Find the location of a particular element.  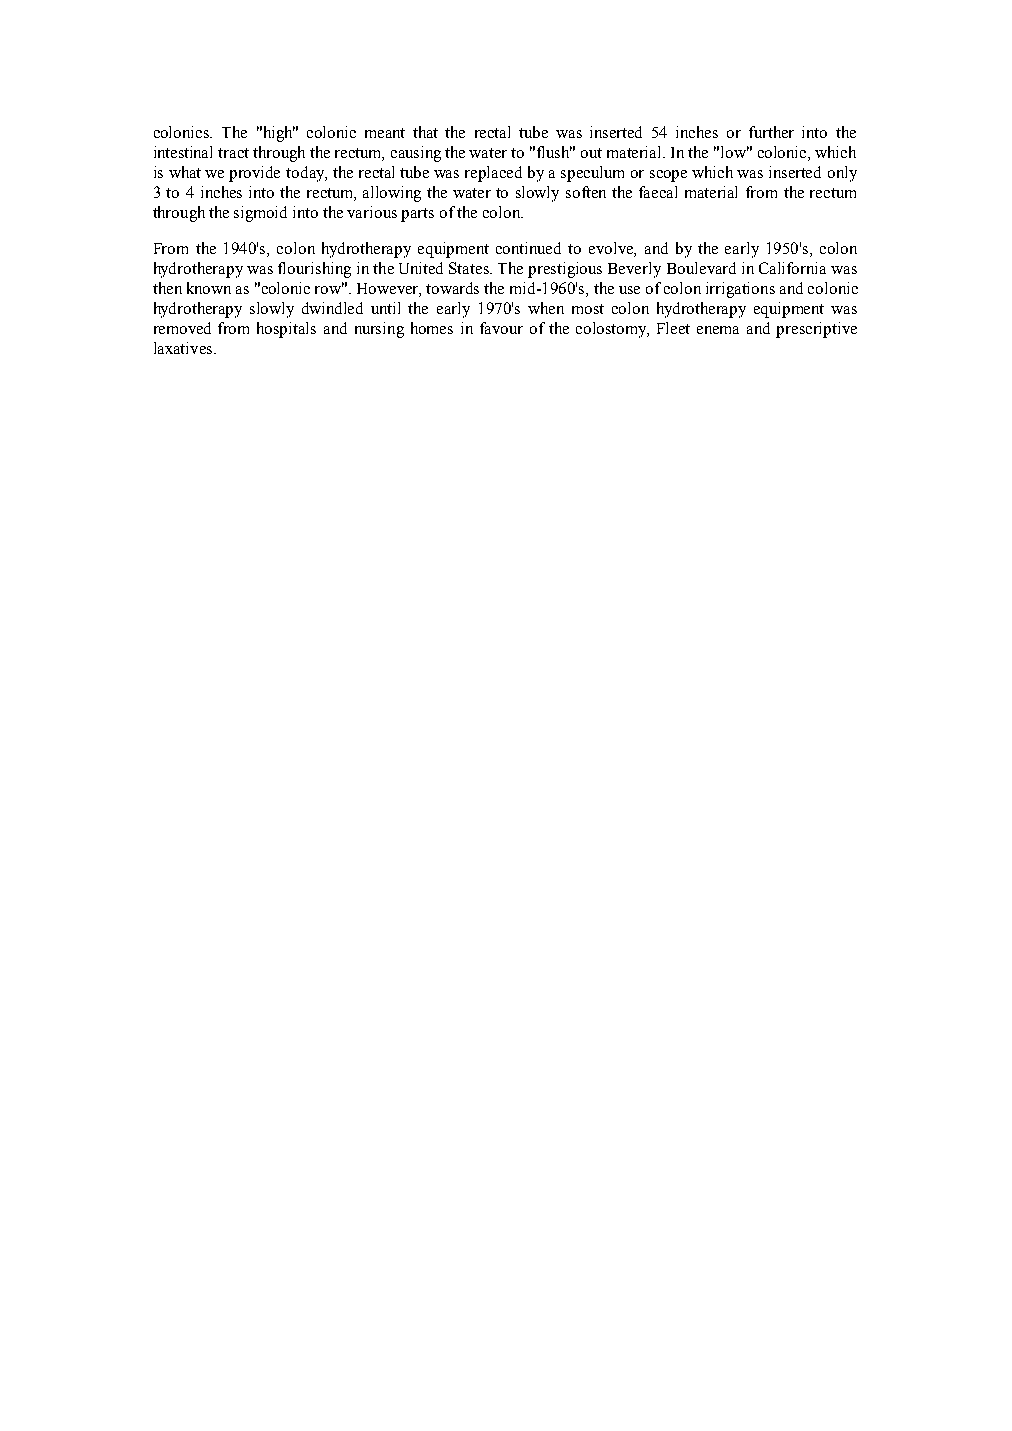

continued is located at coordinates (528, 248).
